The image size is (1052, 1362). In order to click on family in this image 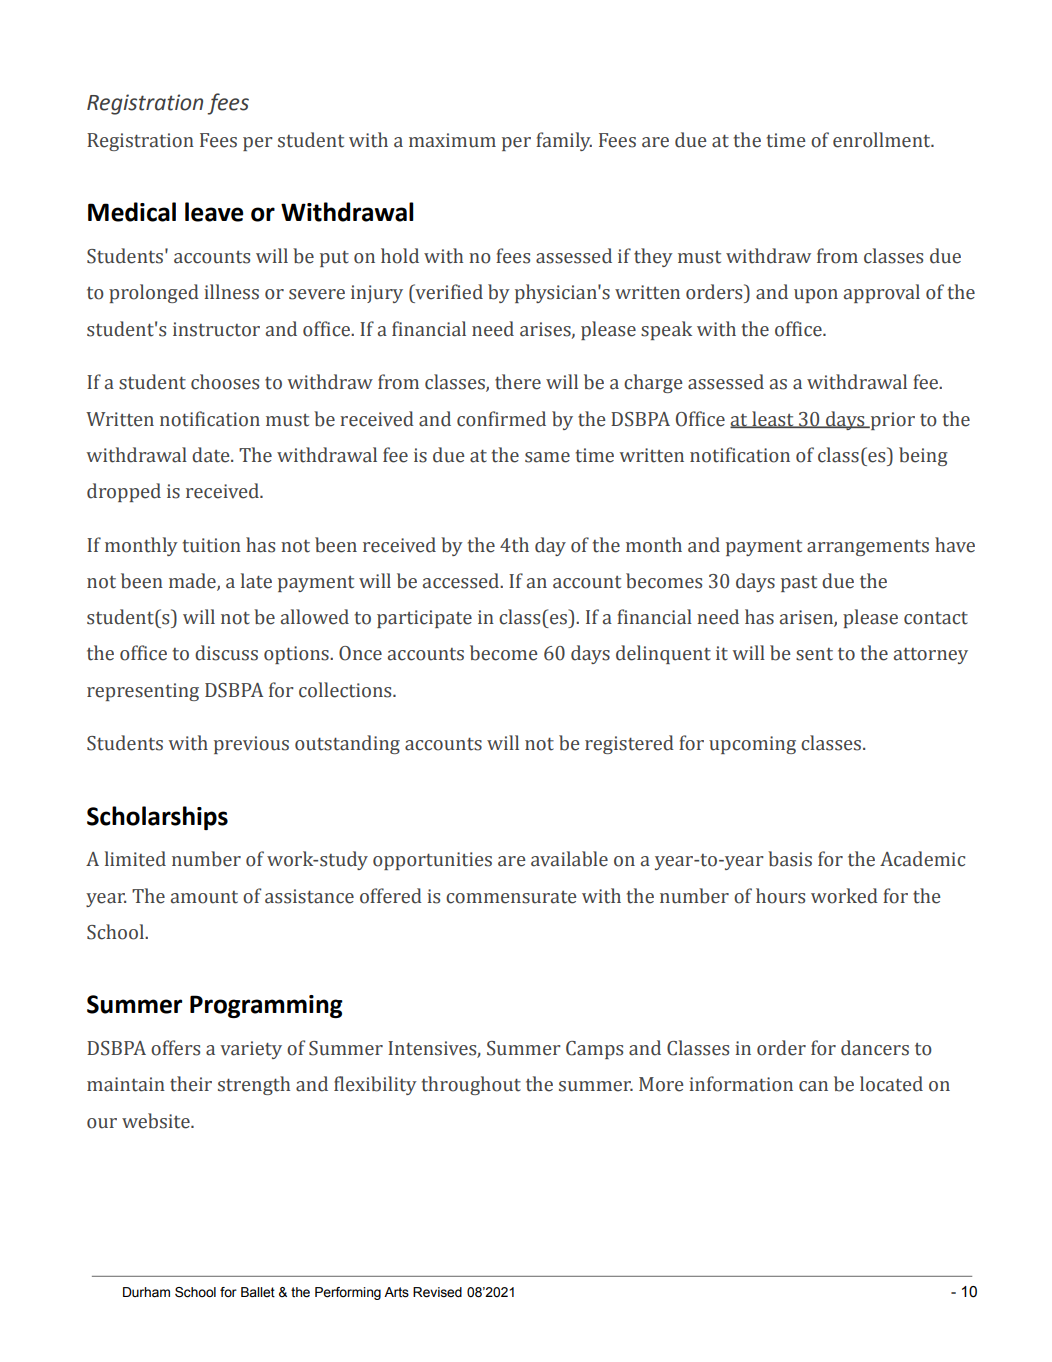, I will do `click(564, 141)`.
